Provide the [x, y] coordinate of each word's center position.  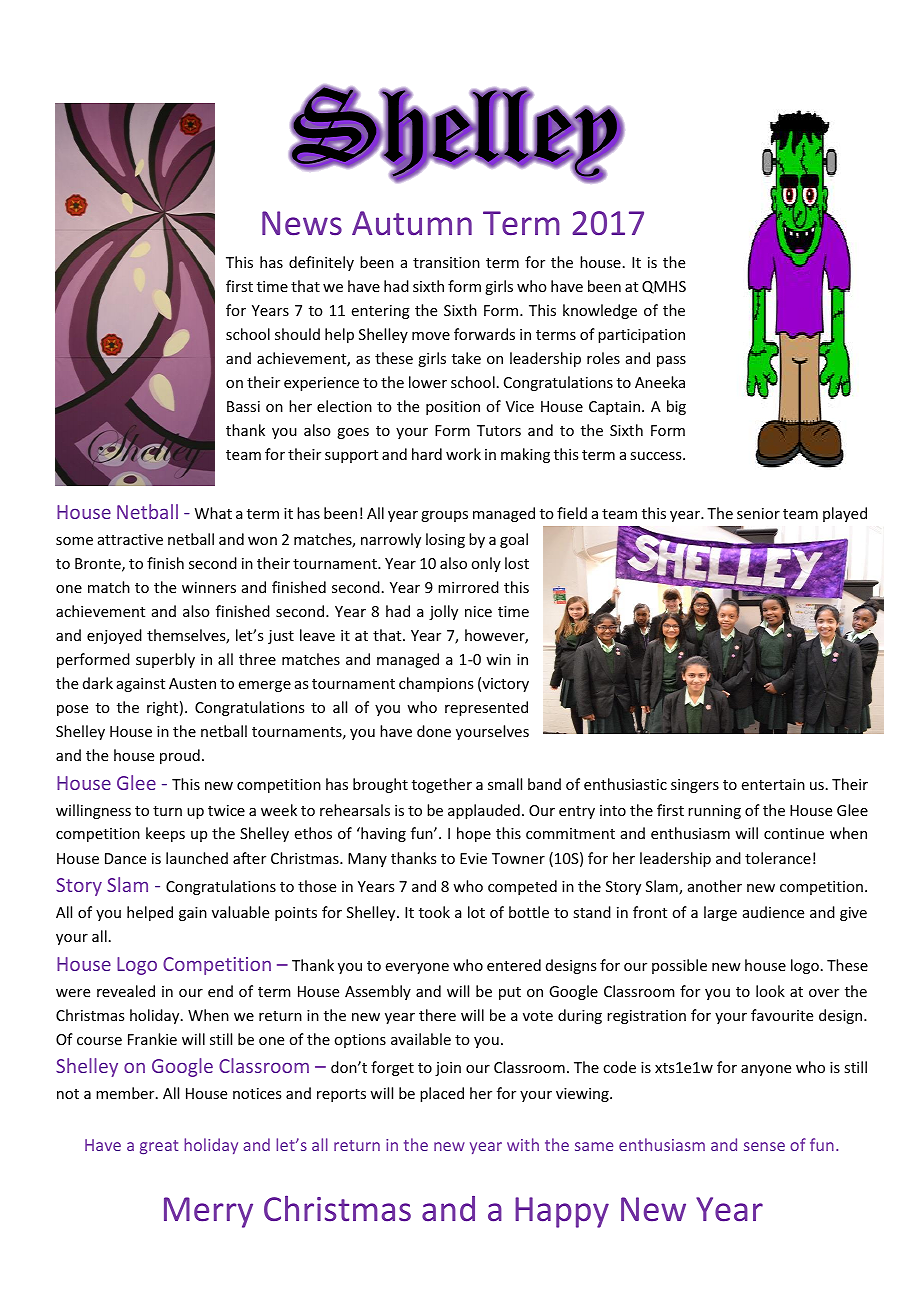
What [213, 513]
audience [773, 912]
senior [758, 513]
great [159, 1147]
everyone [417, 968]
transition [446, 262]
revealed [126, 991]
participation [641, 336]
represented [486, 708]
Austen [192, 683]
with [523, 1144]
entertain [773, 784]
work [463, 454]
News [302, 223]
